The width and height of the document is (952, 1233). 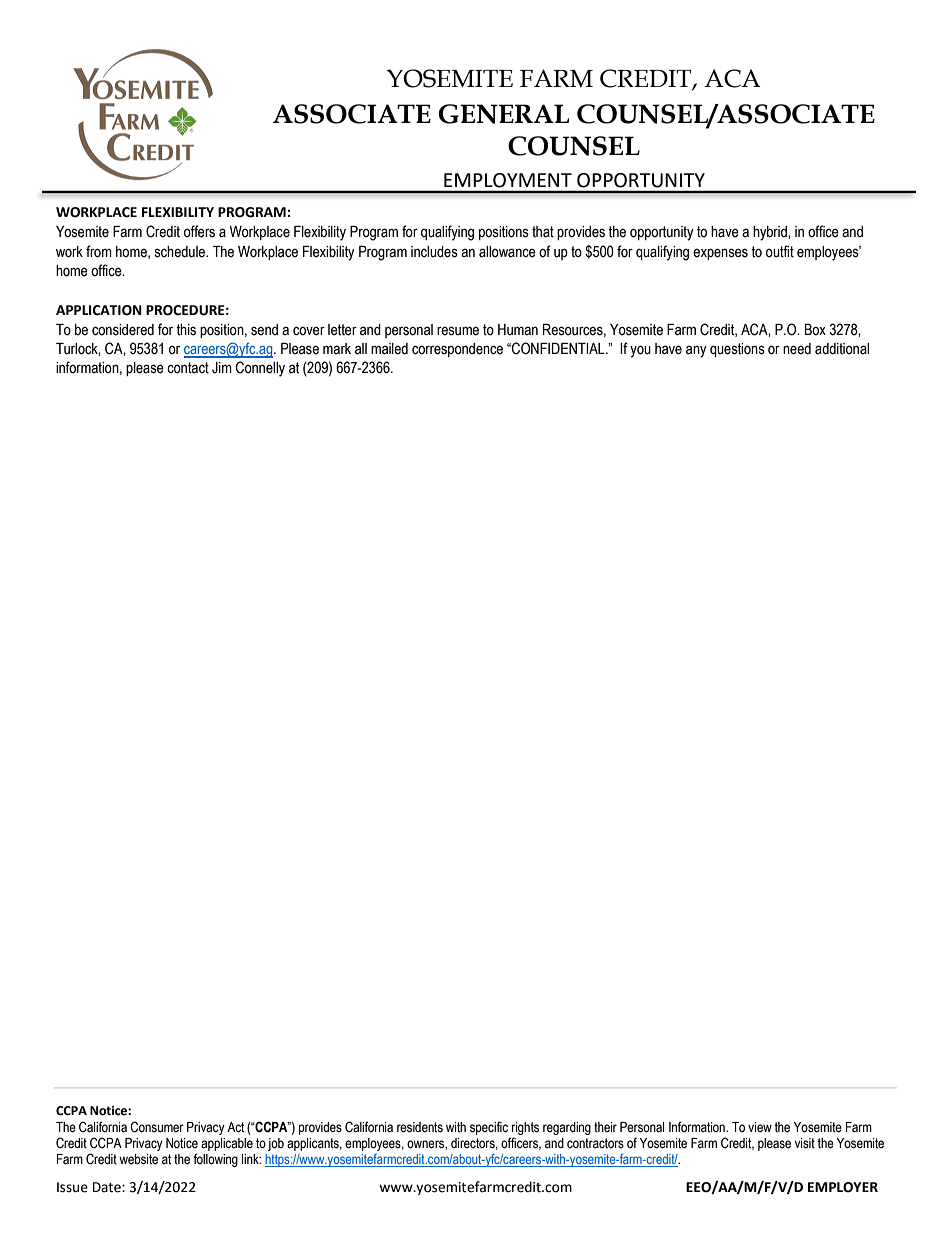 I want to click on questions, so click(x=737, y=350).
